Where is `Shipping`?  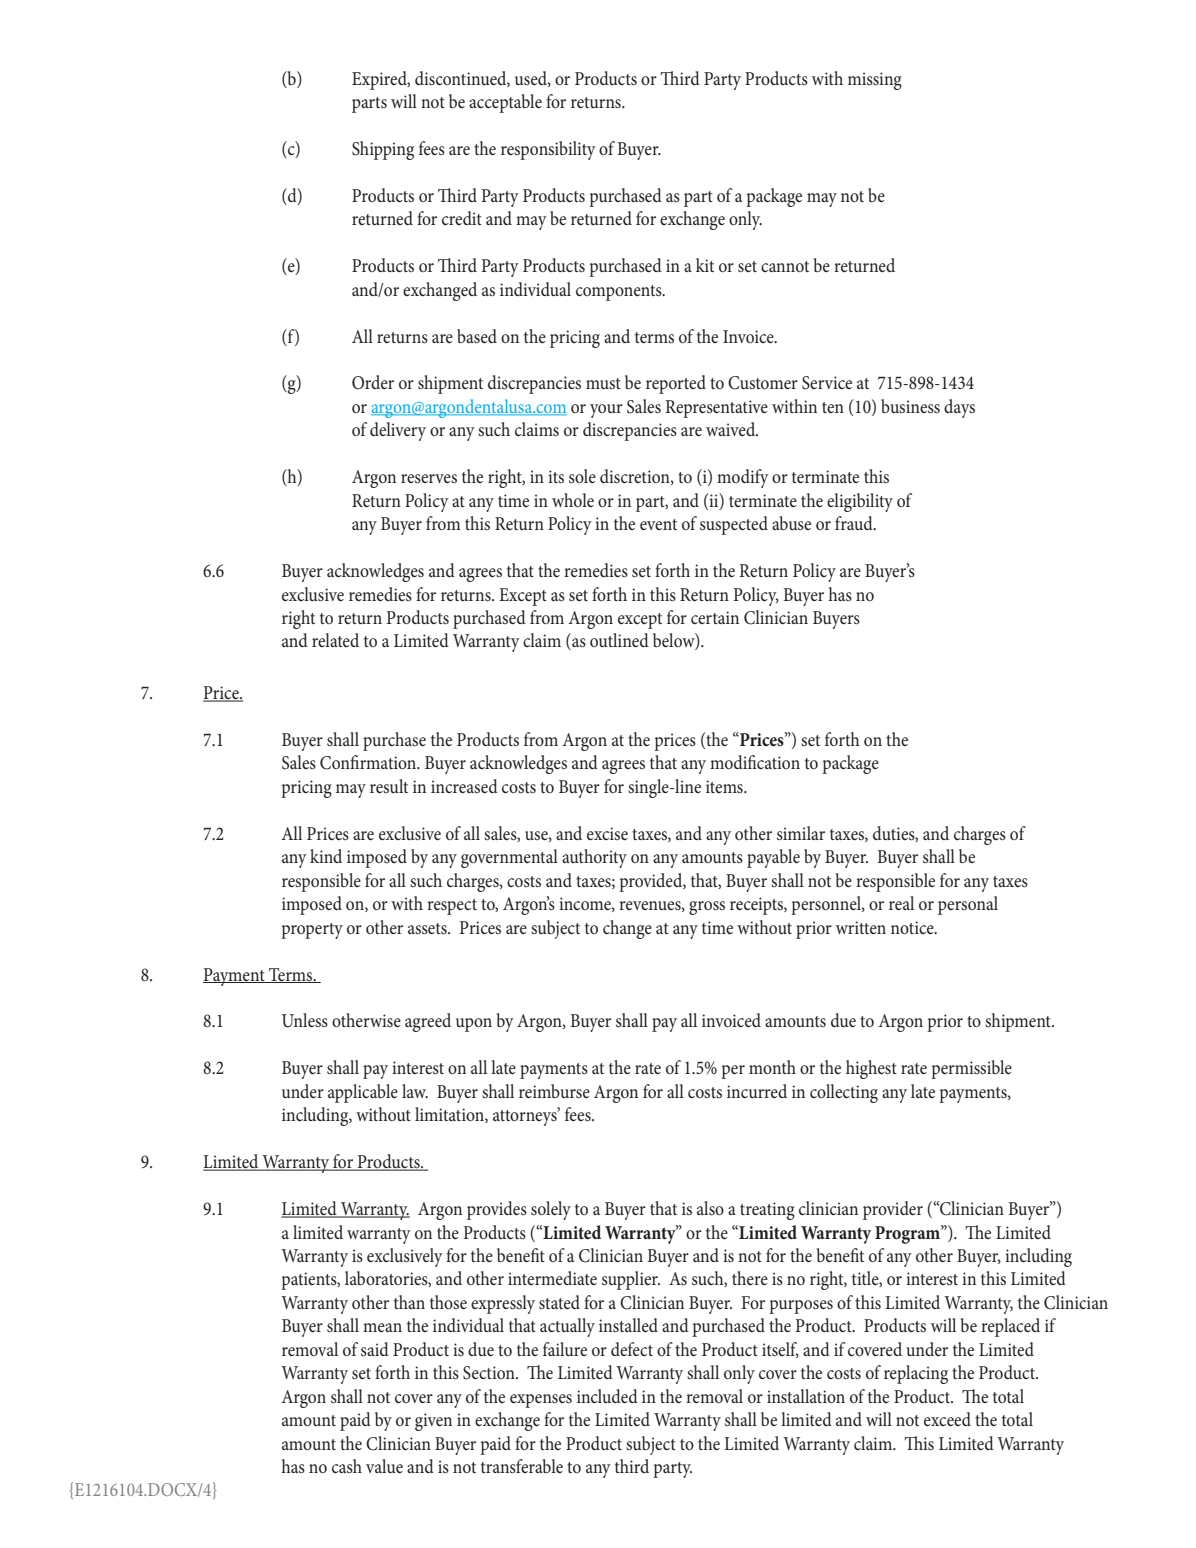
Shipping is located at coordinates (383, 150).
